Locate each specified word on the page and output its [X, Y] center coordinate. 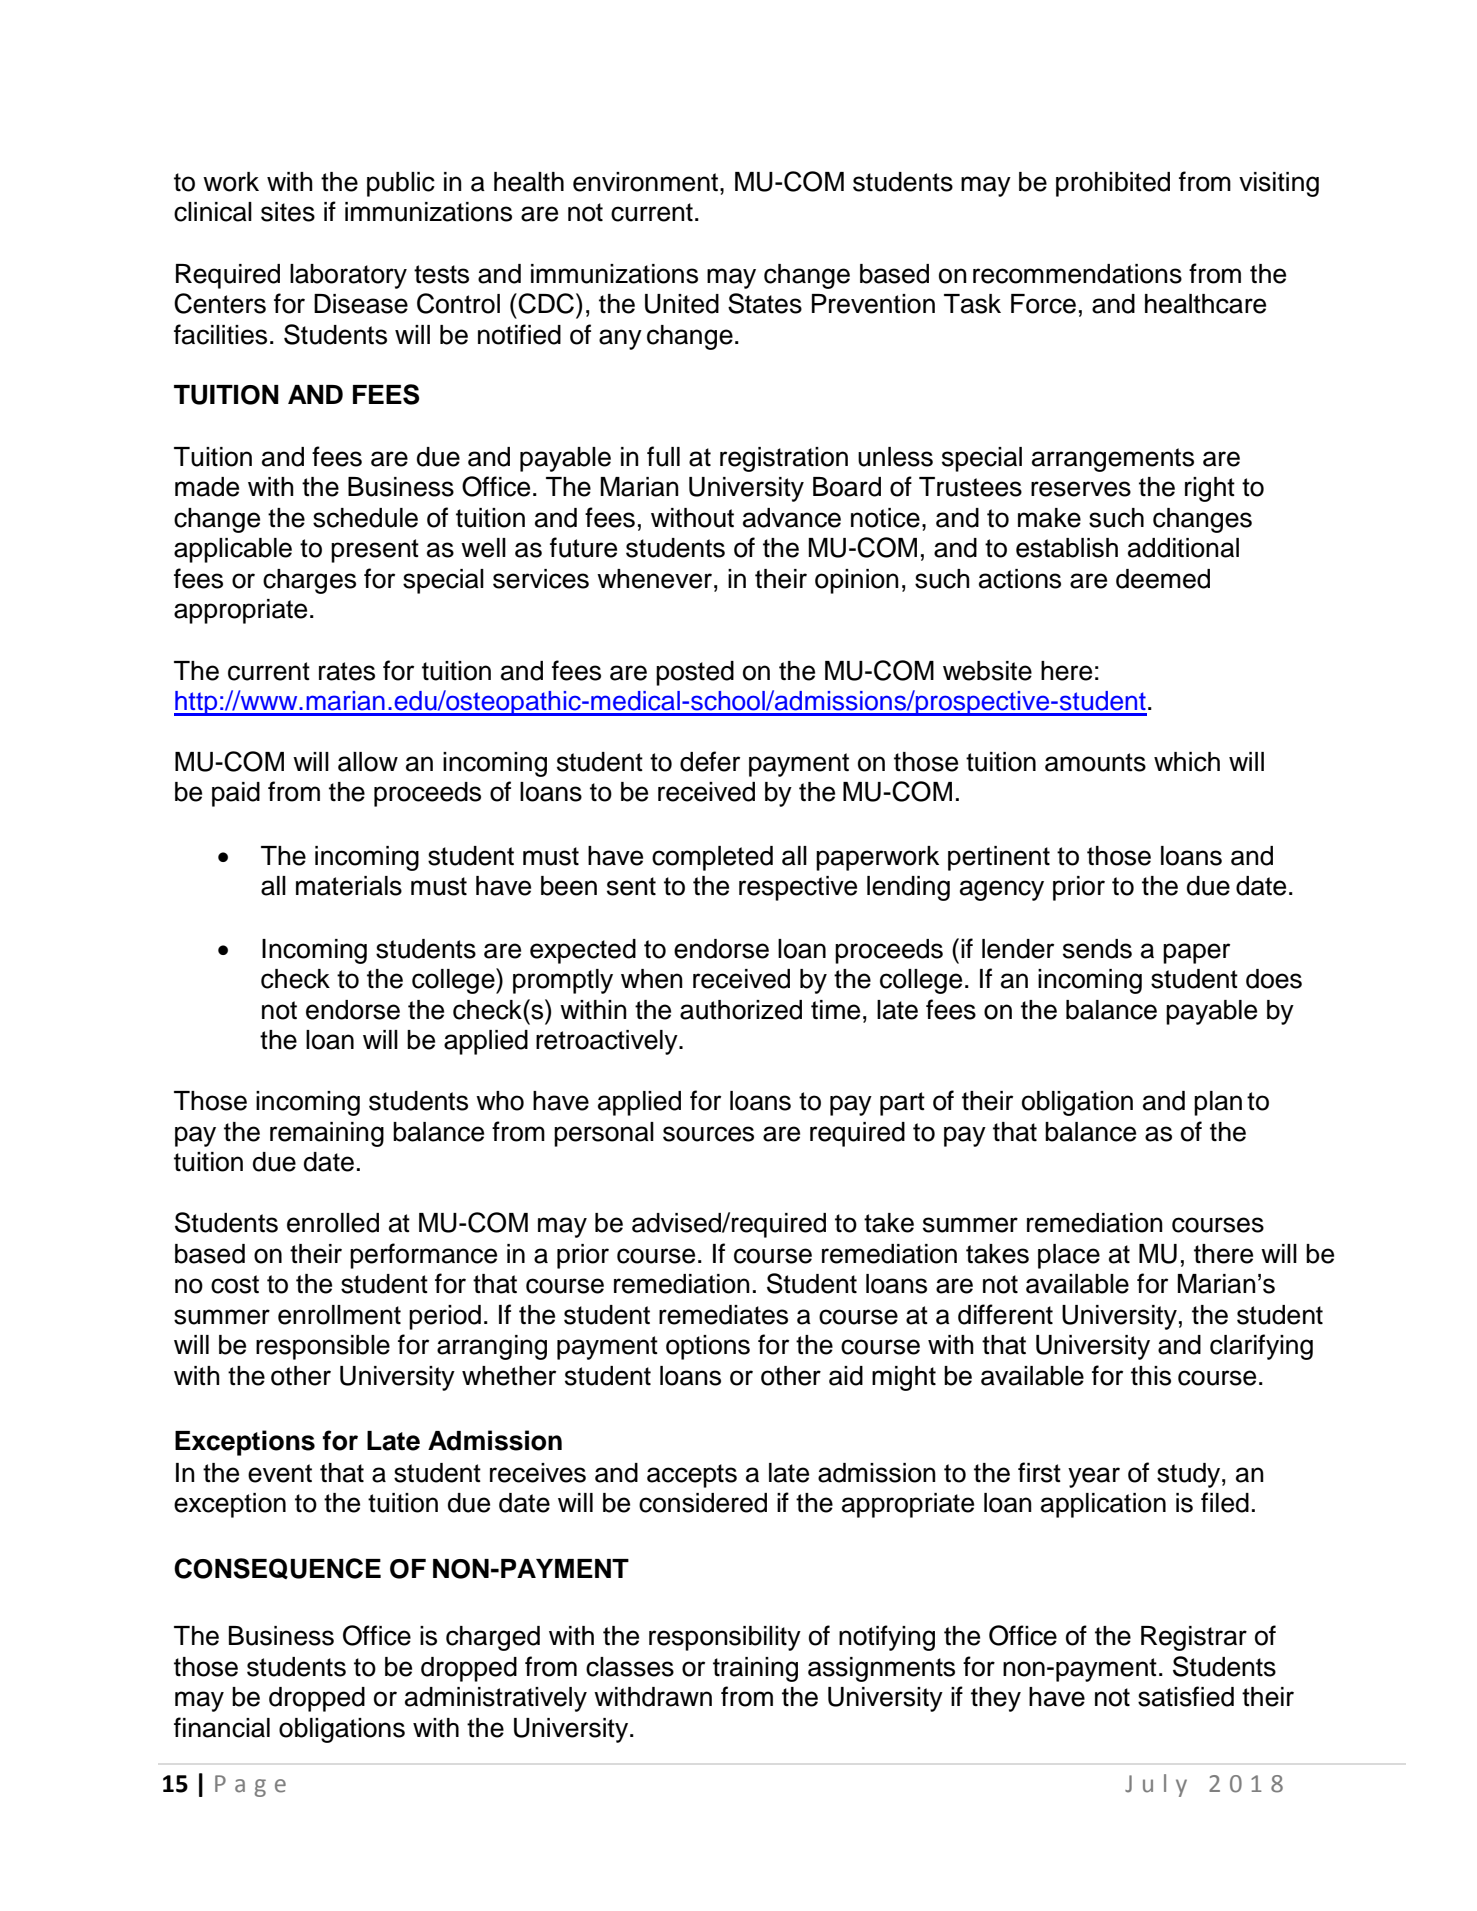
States [765, 303]
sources [708, 1134]
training [755, 1669]
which [1187, 762]
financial [222, 1727]
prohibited [1113, 184]
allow [368, 762]
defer [710, 761]
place [1069, 1256]
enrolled [333, 1223]
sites [288, 212]
